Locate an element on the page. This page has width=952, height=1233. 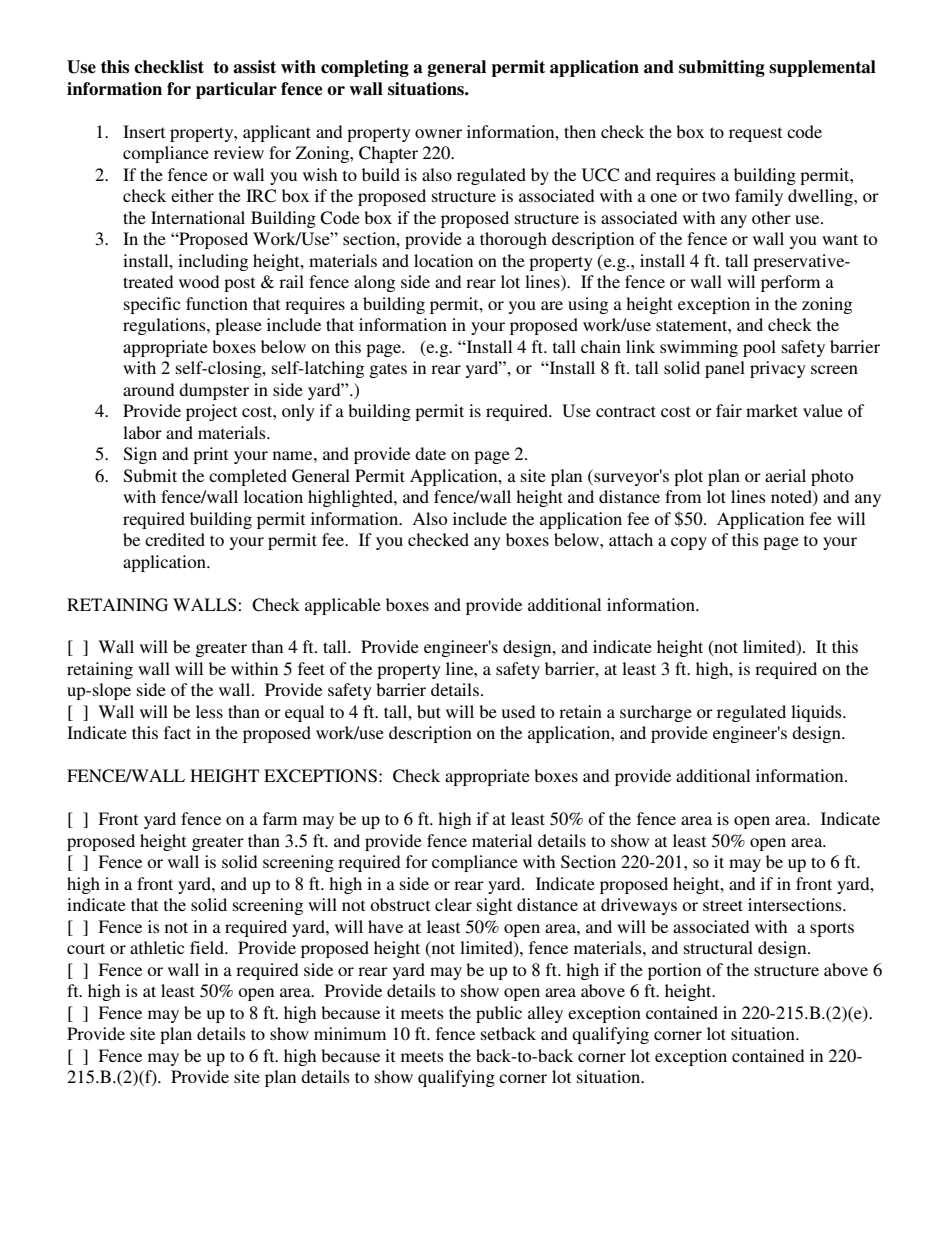
owner is located at coordinates (438, 133).
